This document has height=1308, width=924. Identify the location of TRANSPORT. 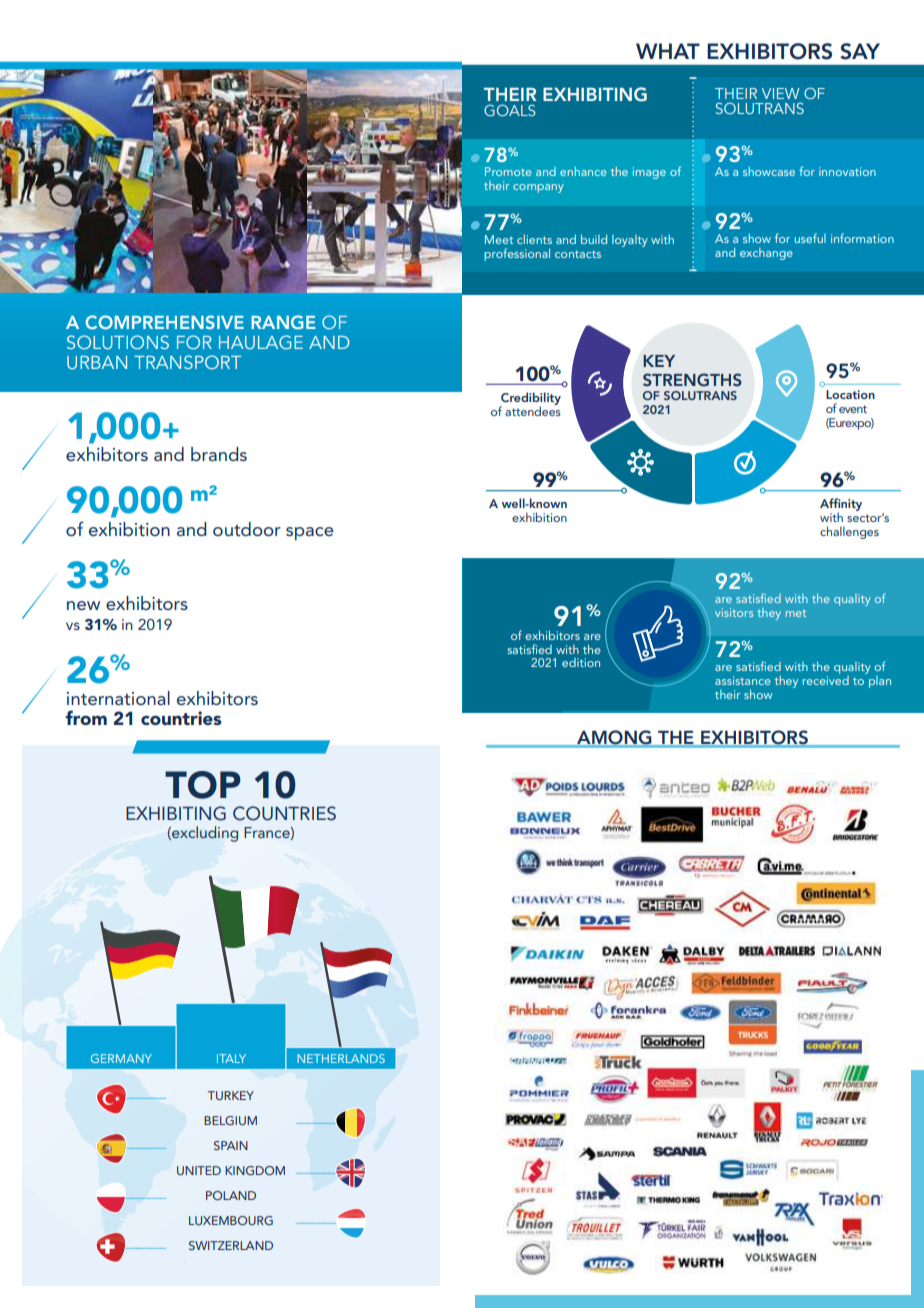
(187, 362).
